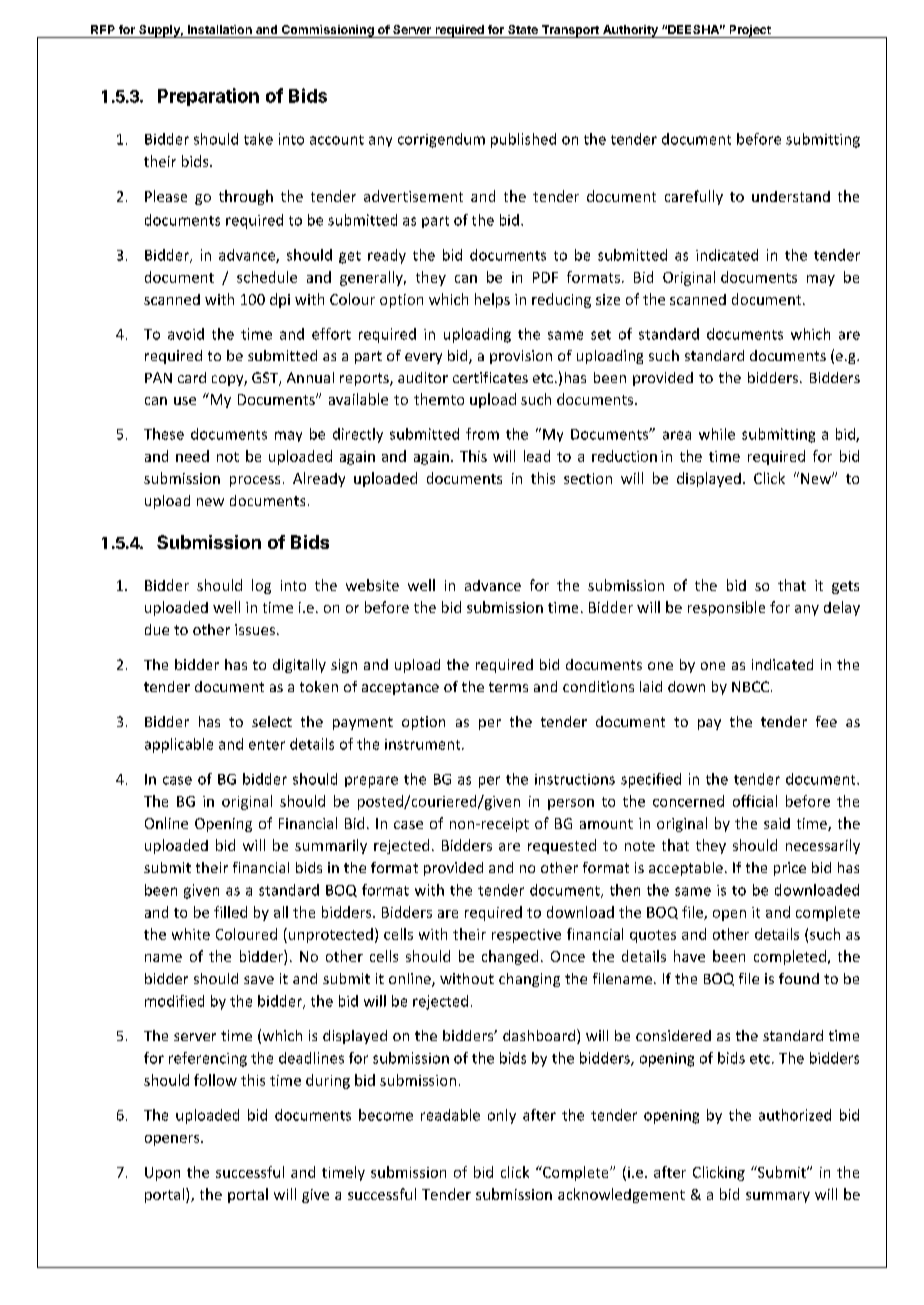 Image resolution: width=924 pixels, height=1305 pixels. I want to click on State, so click(523, 29).
